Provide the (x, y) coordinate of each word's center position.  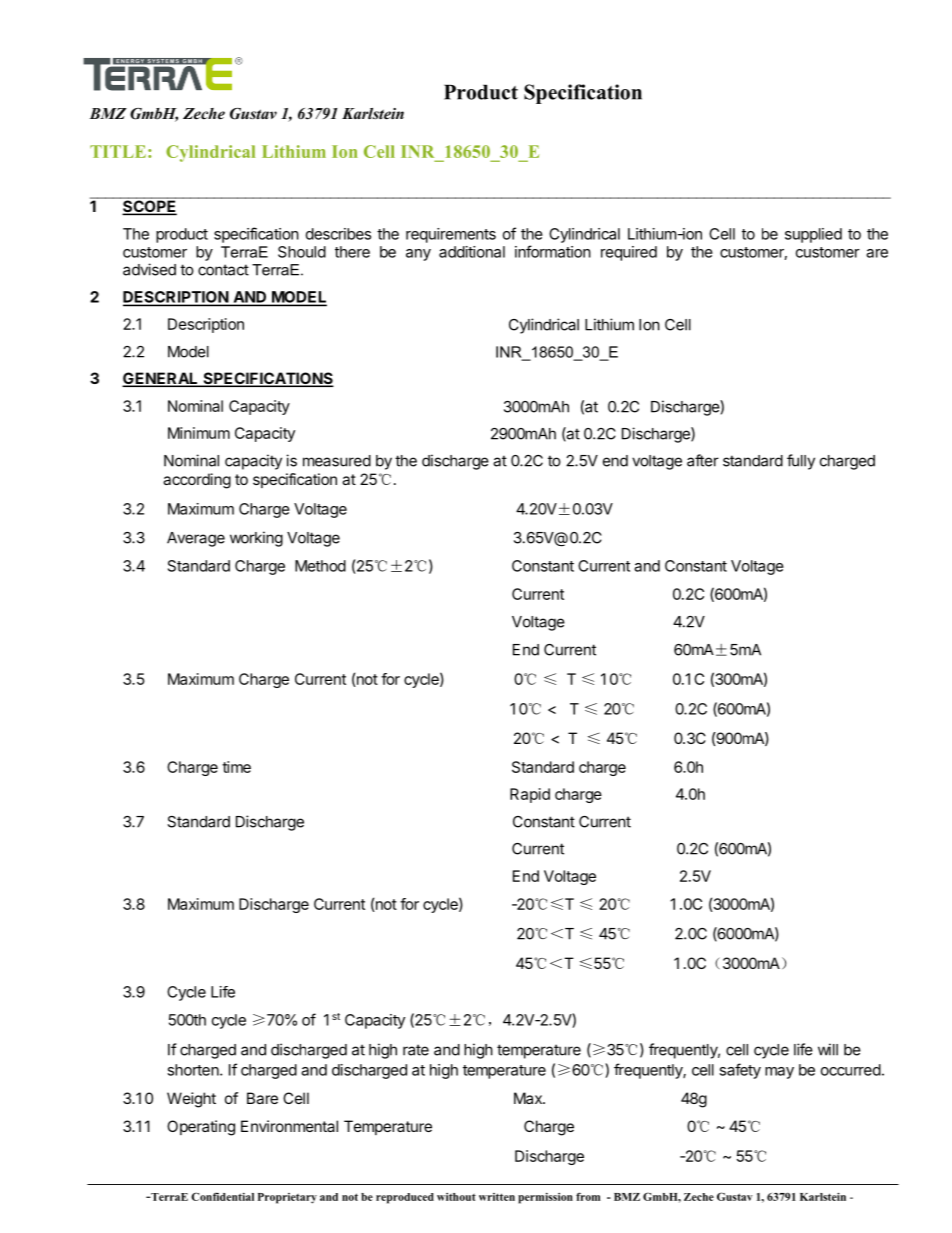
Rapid (530, 795)
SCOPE (150, 206)
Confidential (222, 1196)
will (828, 1049)
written (497, 1197)
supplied (813, 235)
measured (337, 461)
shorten (193, 1070)
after (703, 460)
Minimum (199, 433)
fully (801, 462)
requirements (451, 235)
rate (416, 1050)
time (236, 767)
